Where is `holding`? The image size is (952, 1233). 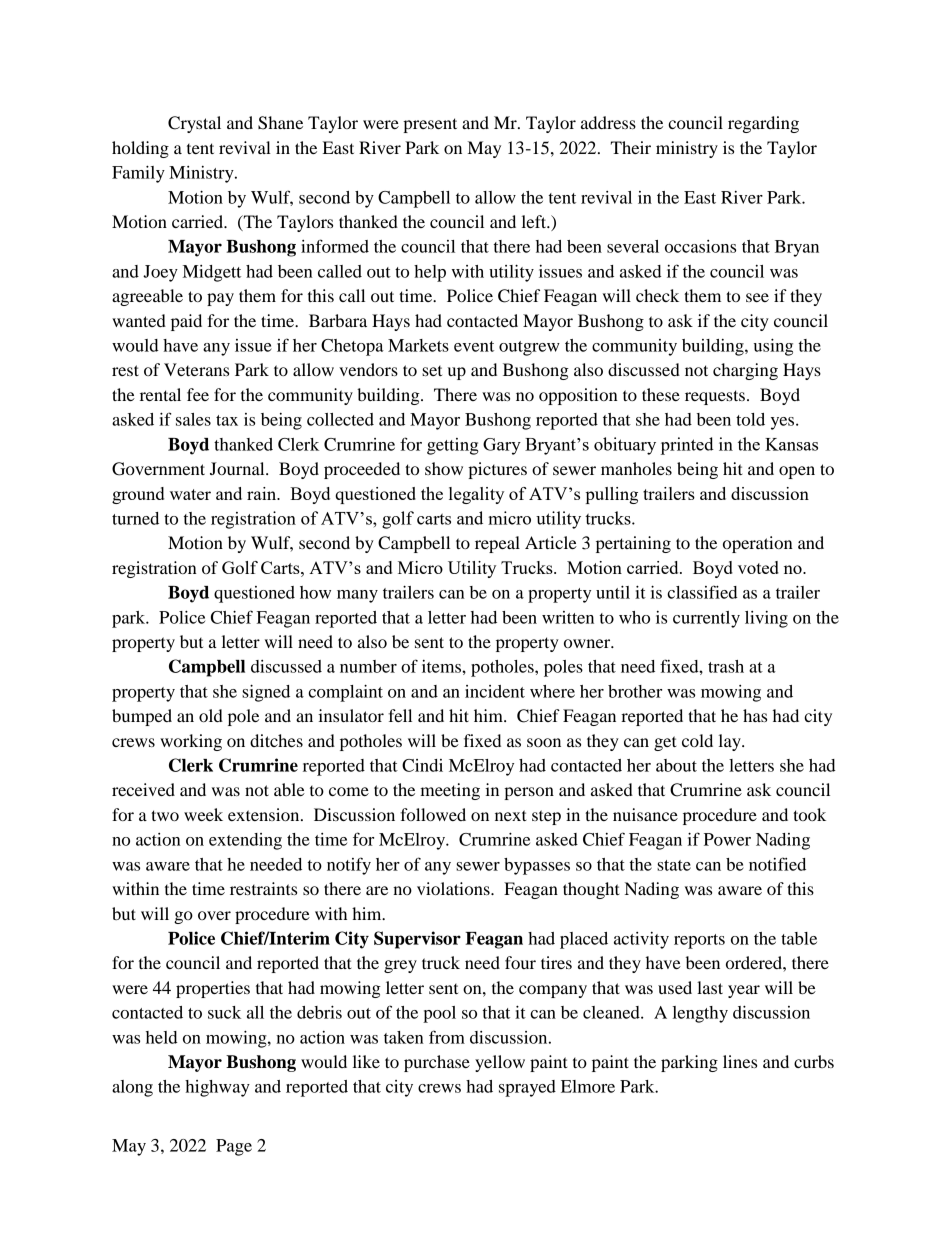 holding is located at coordinates (140, 149).
